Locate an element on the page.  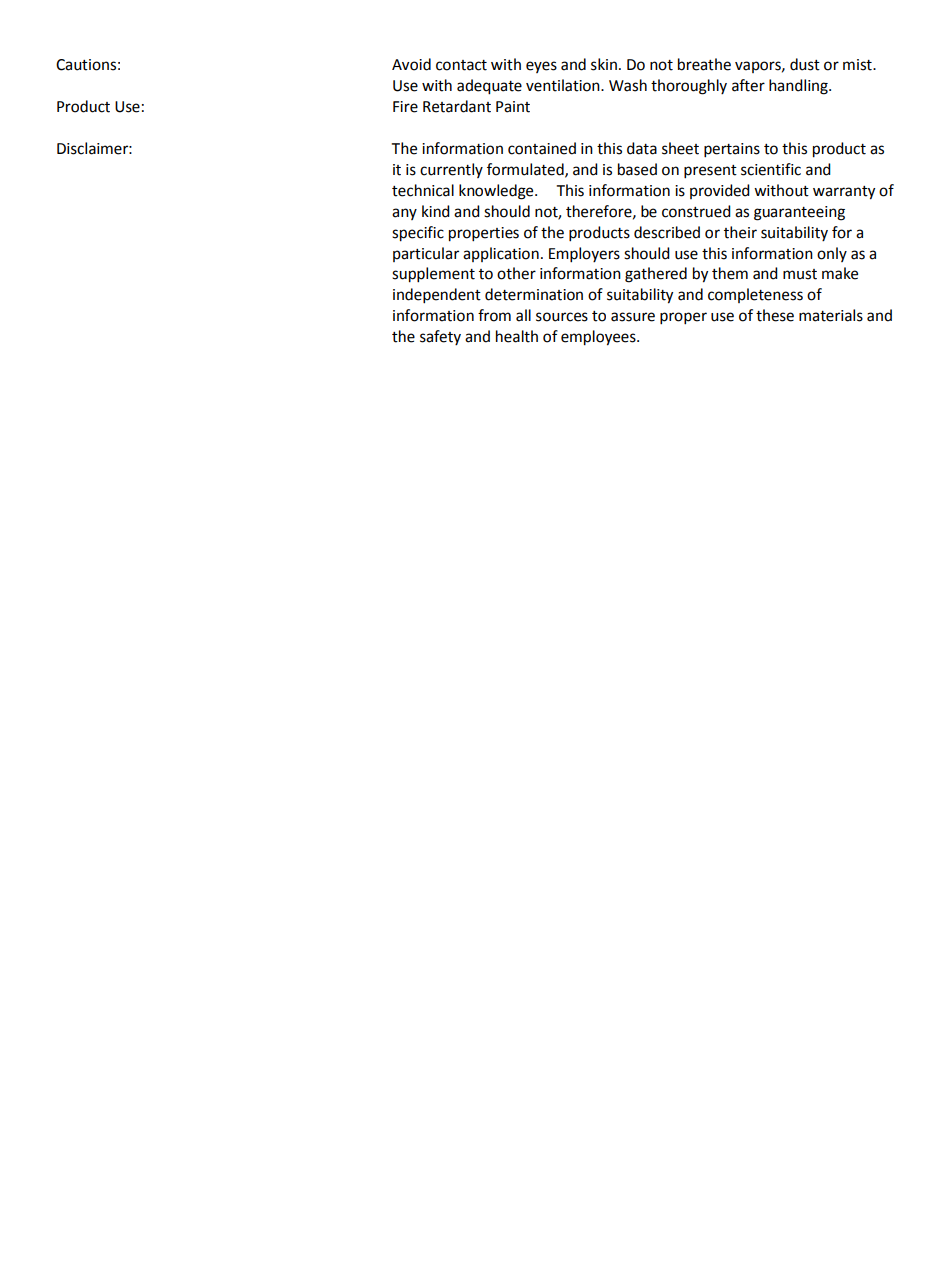
gathered is located at coordinates (656, 275).
